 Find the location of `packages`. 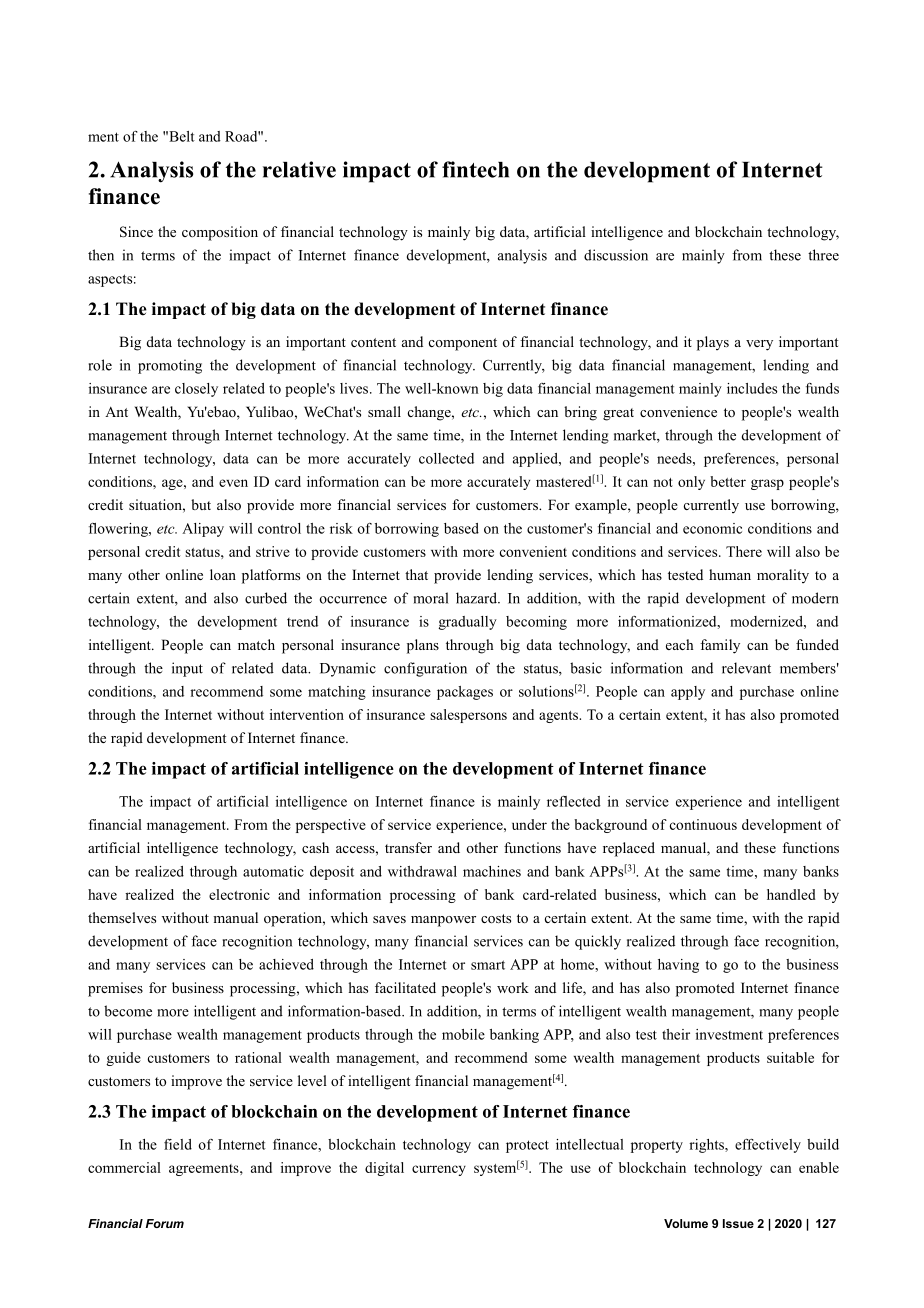

packages is located at coordinates (465, 693).
